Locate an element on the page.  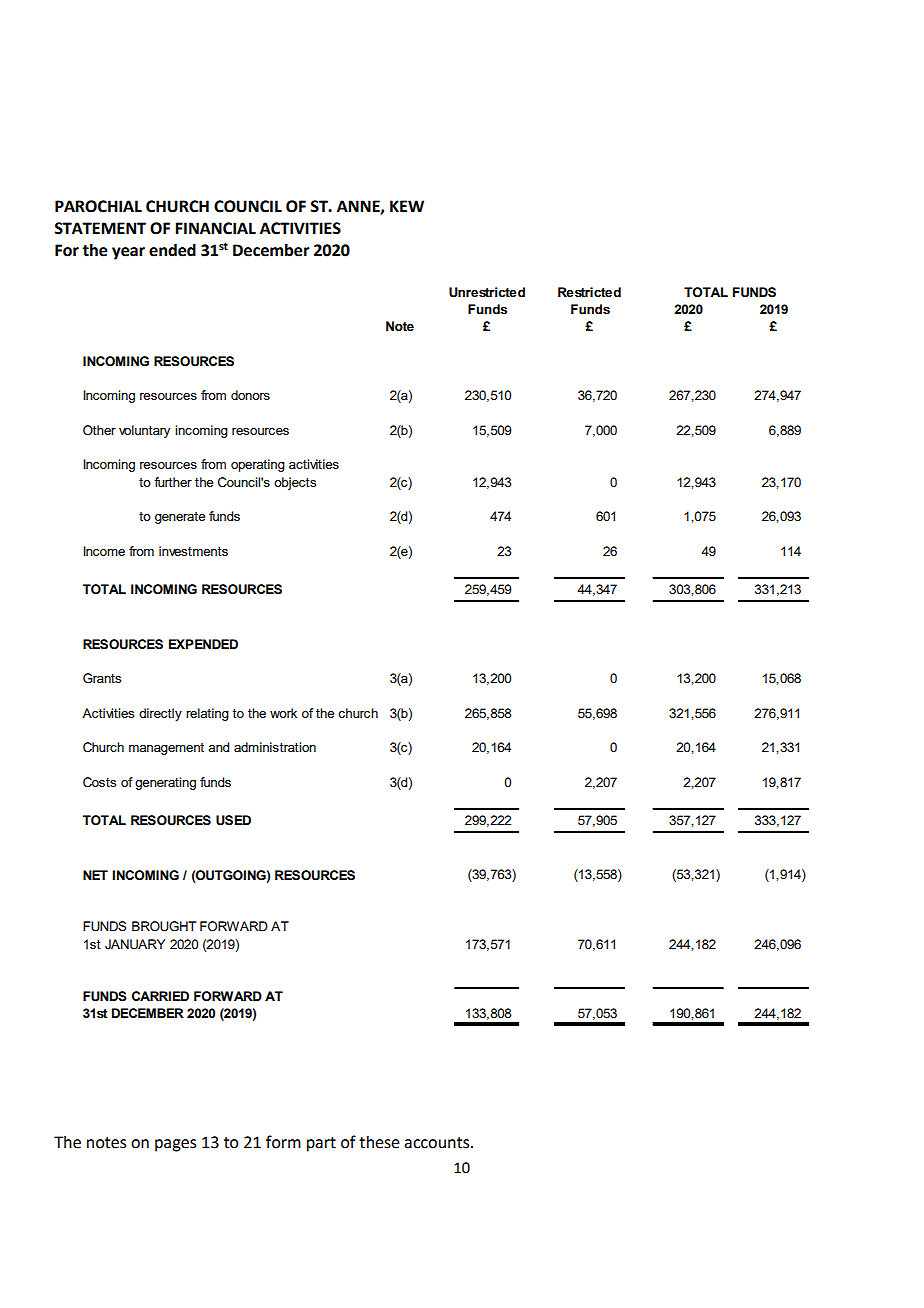
operating is located at coordinates (258, 465).
